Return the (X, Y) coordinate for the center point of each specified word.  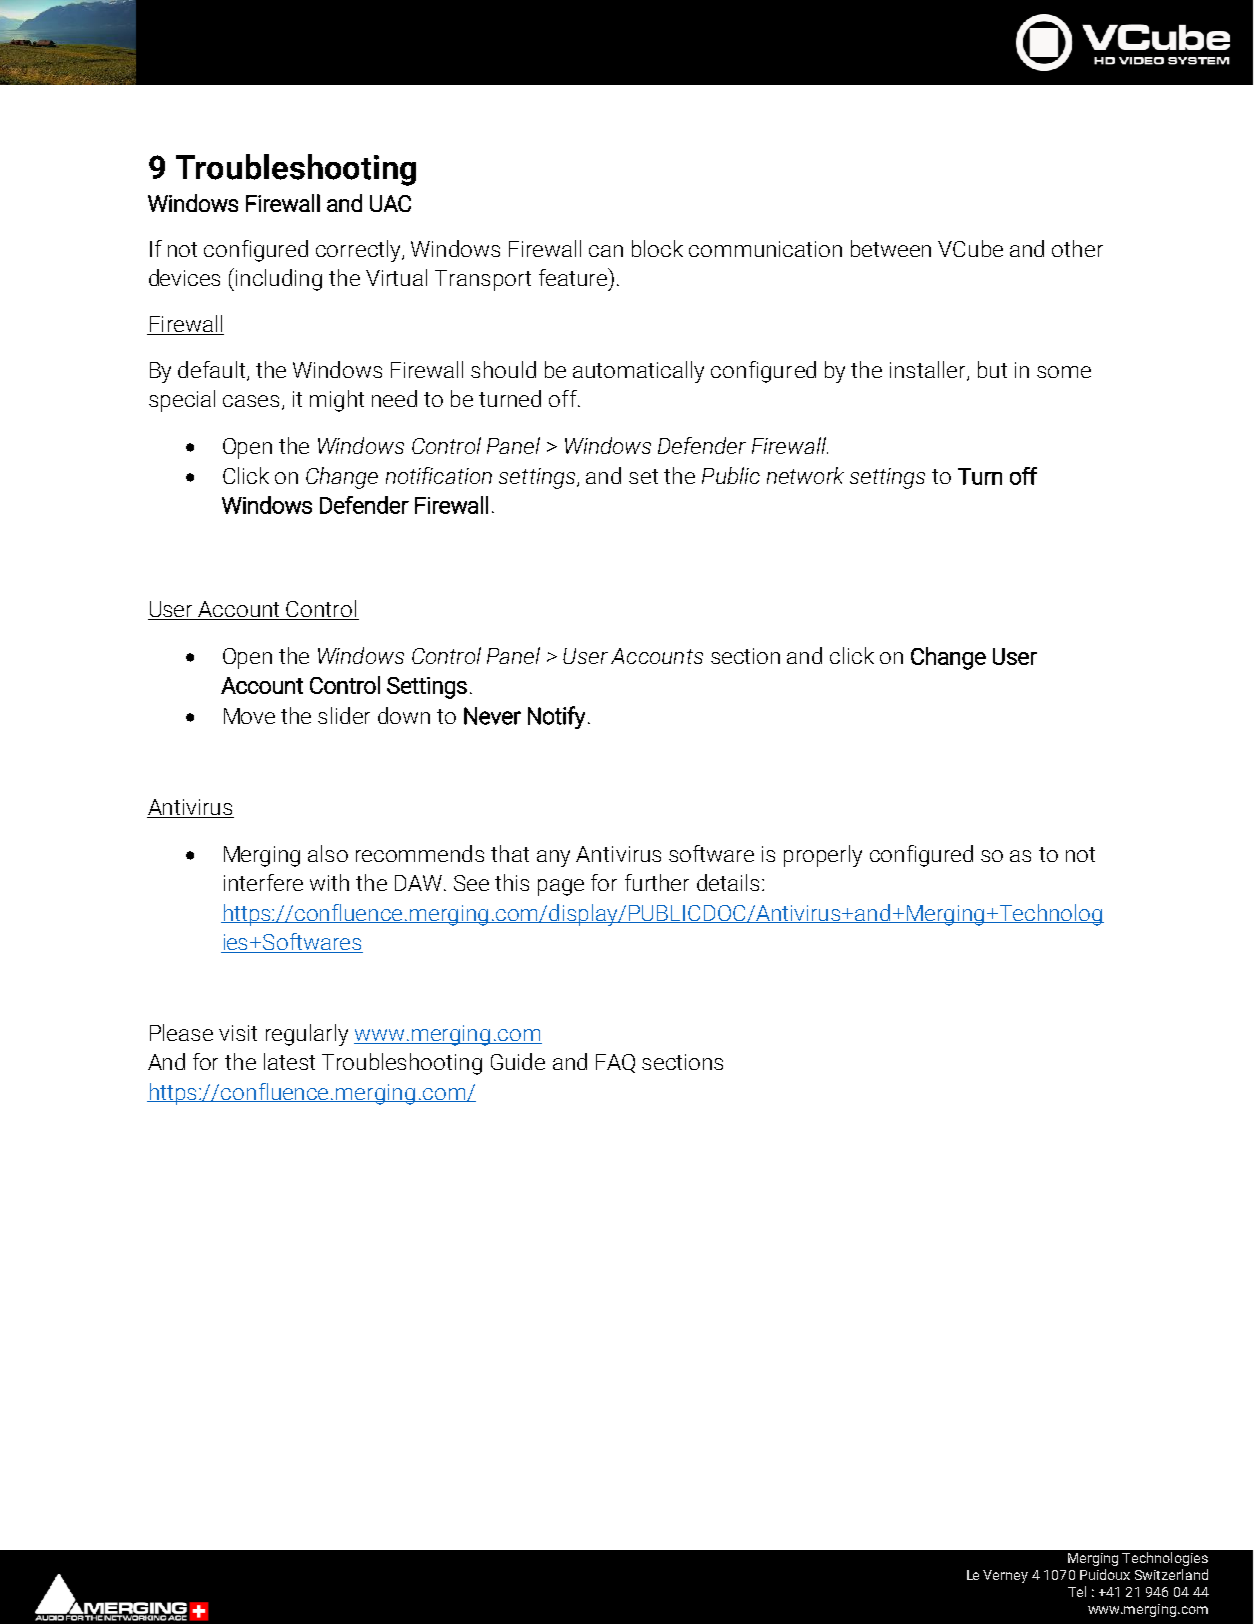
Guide (518, 1061)
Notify (556, 717)
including (279, 280)
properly (823, 856)
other (1077, 248)
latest (289, 1061)
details (728, 882)
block (657, 248)
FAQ (615, 1063)
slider (344, 715)
